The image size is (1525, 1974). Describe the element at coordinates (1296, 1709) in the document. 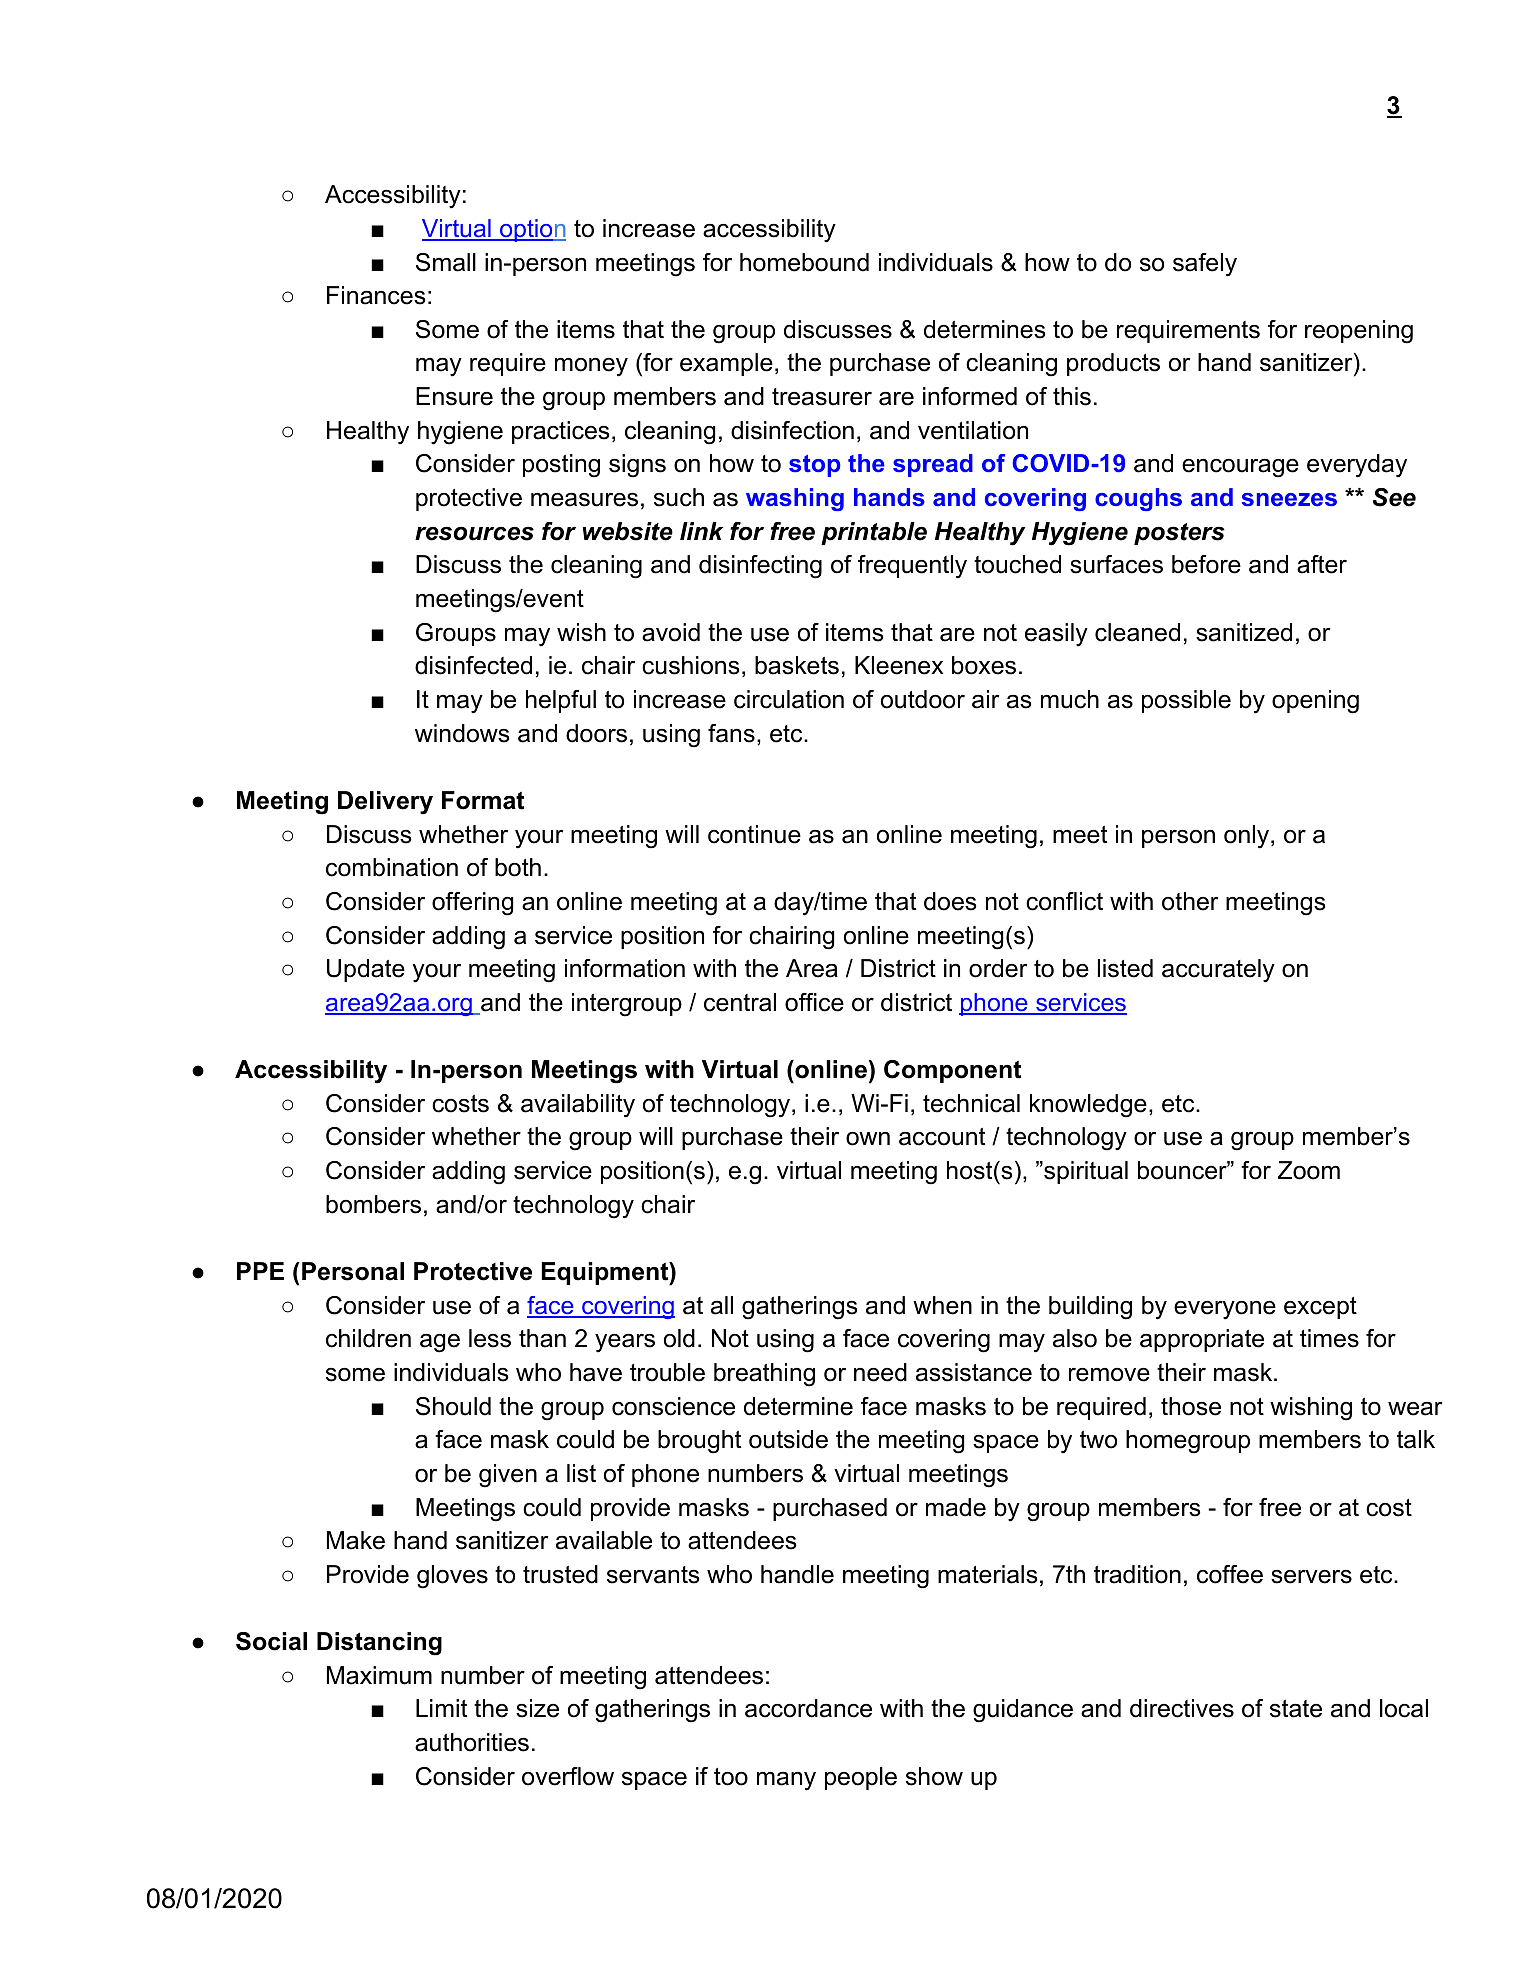

I see `state` at that location.
